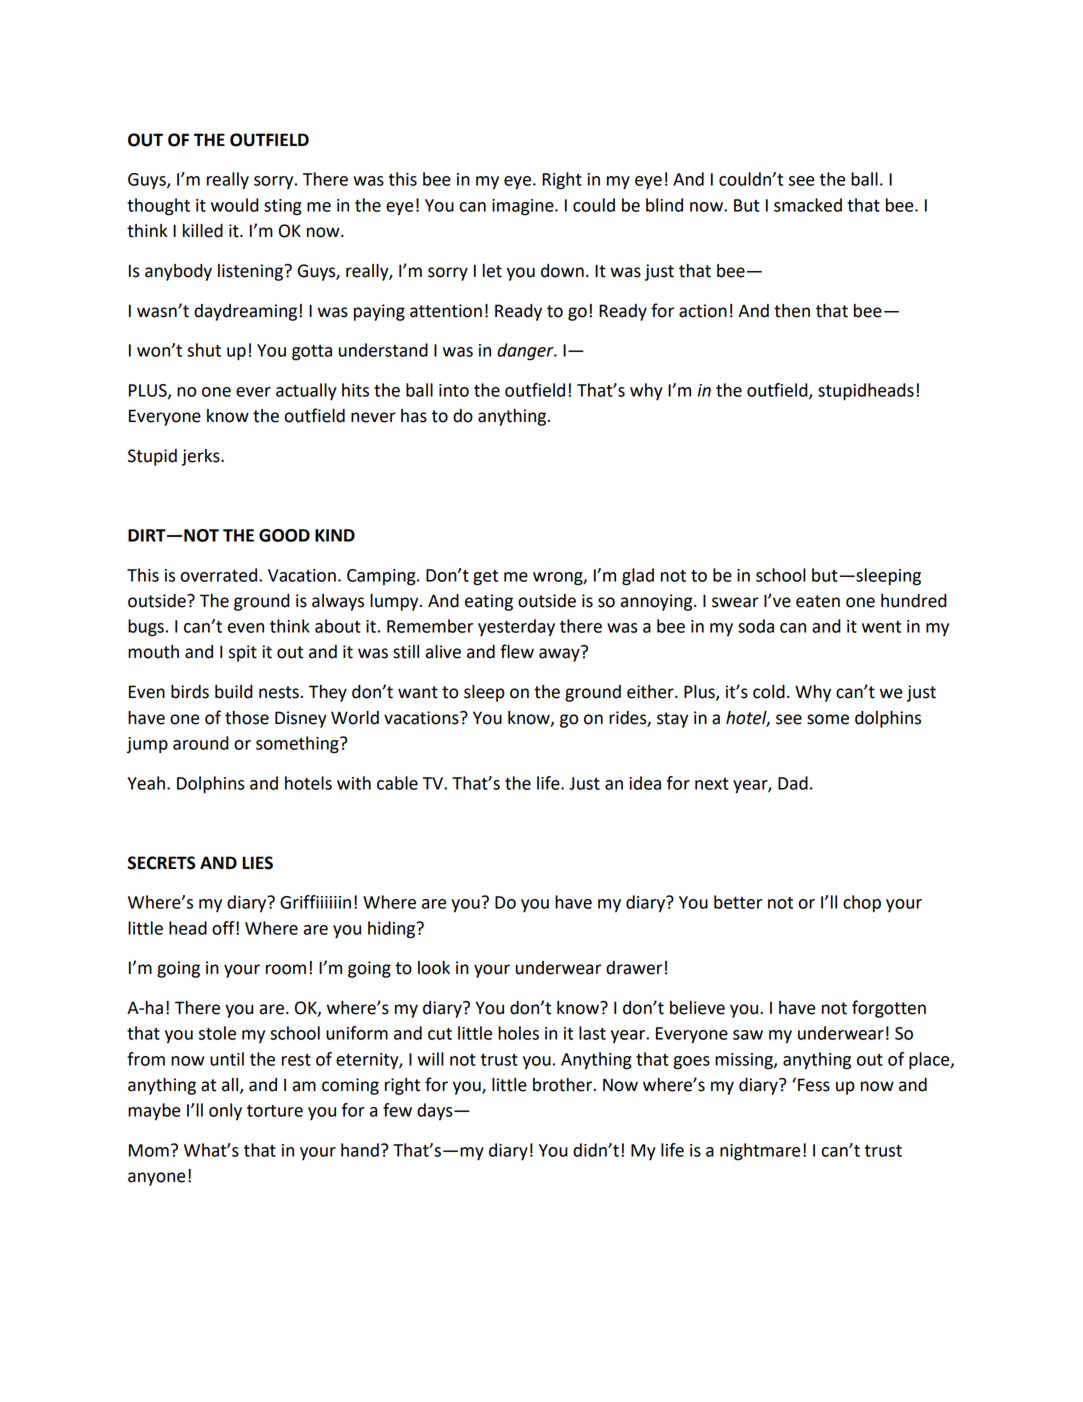 The width and height of the document is (1083, 1402). What do you see at coordinates (485, 578) in the document?
I see `get` at bounding box center [485, 578].
